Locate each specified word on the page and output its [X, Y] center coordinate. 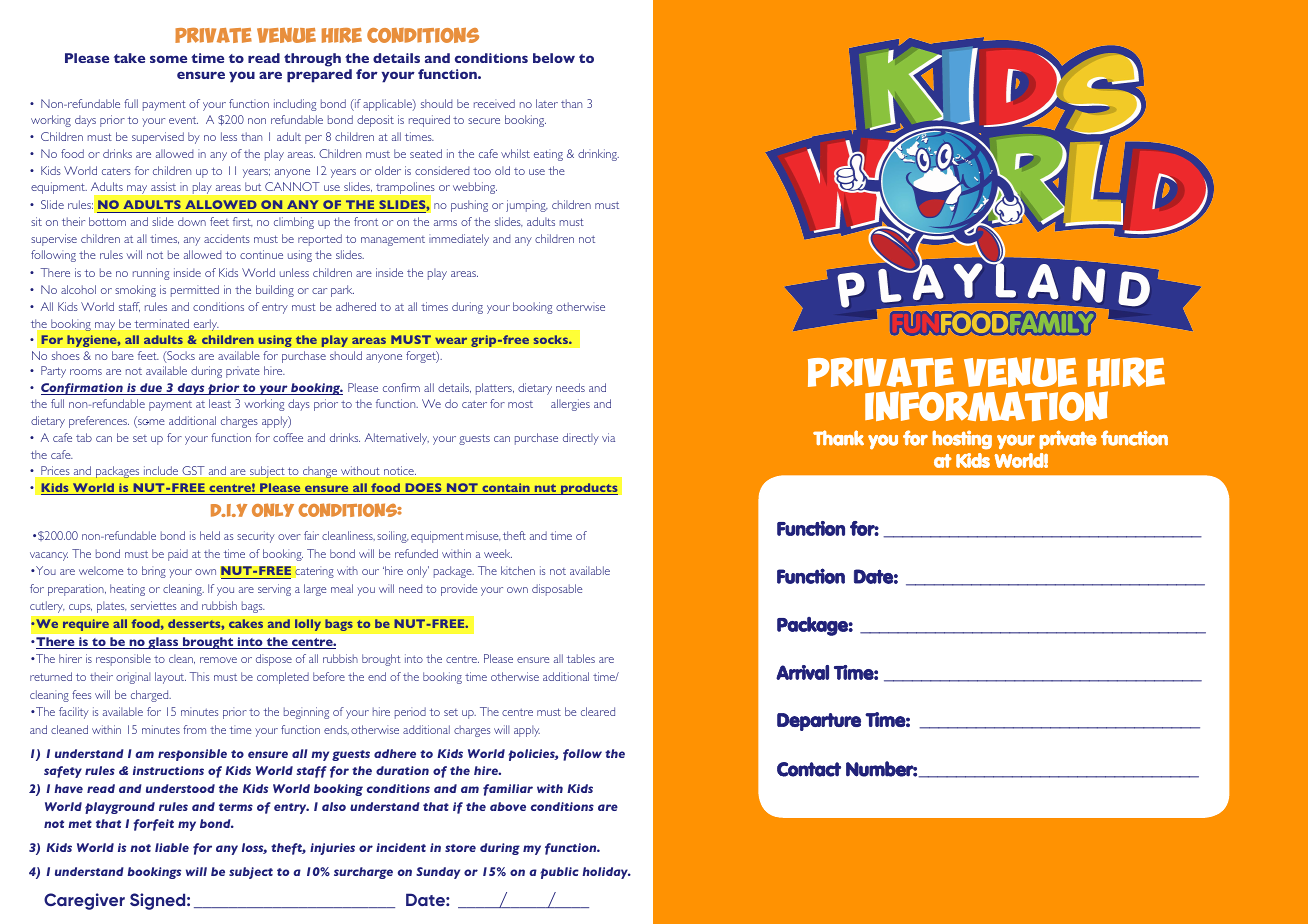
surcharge [363, 873]
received [494, 103]
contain [506, 489]
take [129, 58]
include [161, 470]
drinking [598, 155]
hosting [962, 440]
